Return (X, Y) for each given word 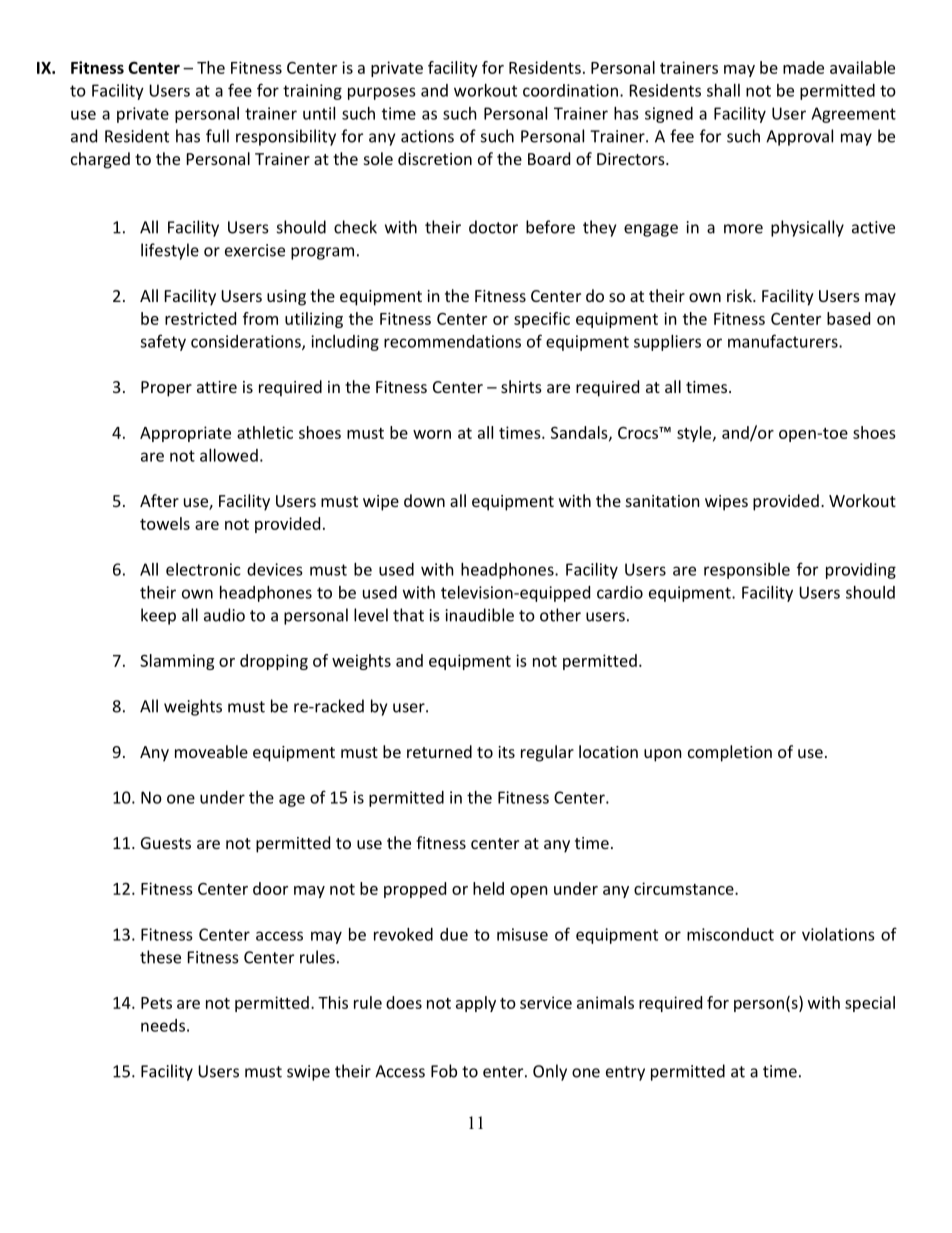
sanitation (663, 501)
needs (163, 1025)
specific (542, 320)
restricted (200, 318)
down (424, 500)
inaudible (480, 615)
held (488, 888)
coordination (570, 90)
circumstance (685, 888)
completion (730, 753)
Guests (166, 843)
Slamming (177, 662)
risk (740, 295)
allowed (229, 455)
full (217, 136)
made (803, 67)
